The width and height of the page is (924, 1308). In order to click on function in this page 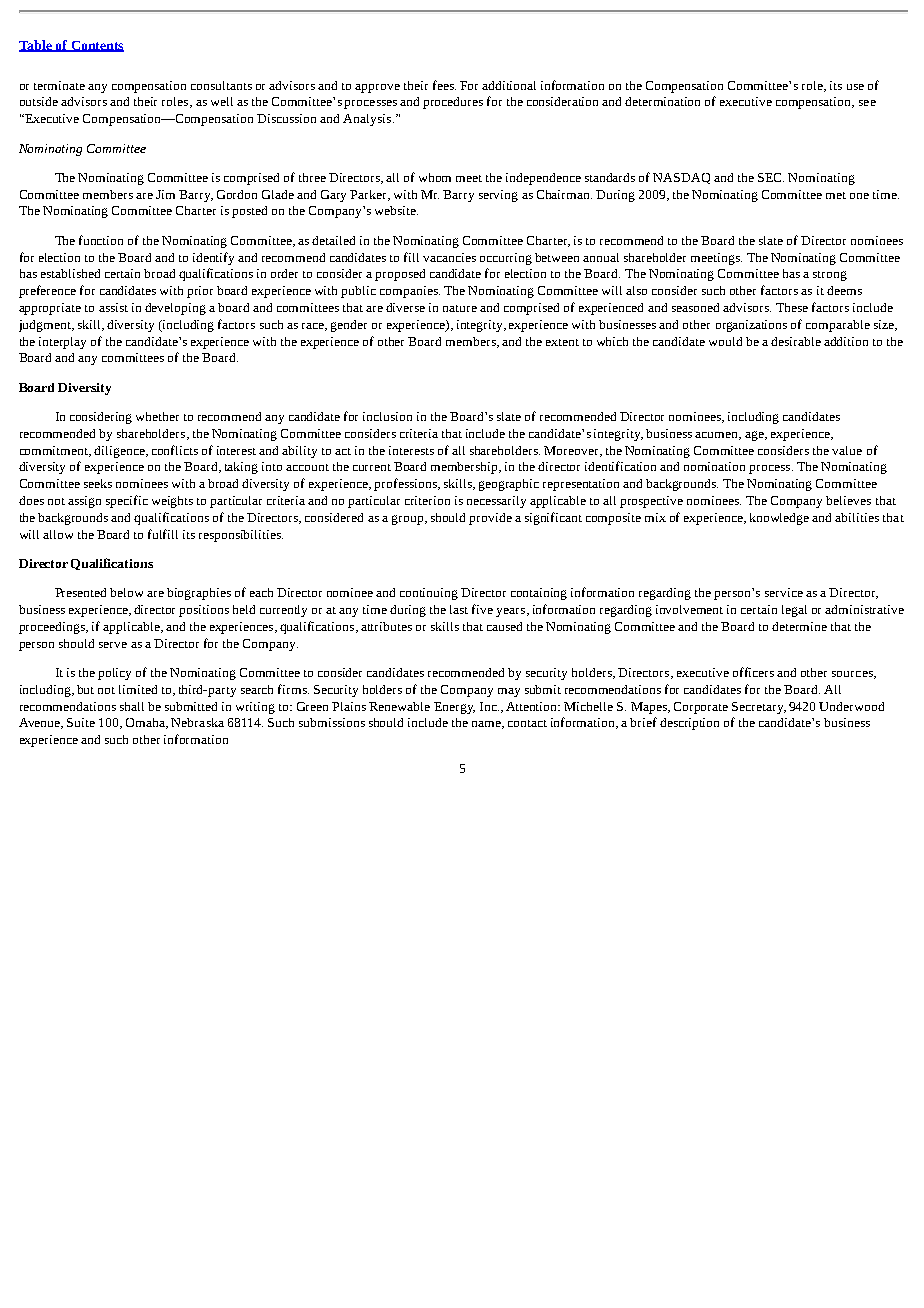, I will do `click(101, 240)`.
